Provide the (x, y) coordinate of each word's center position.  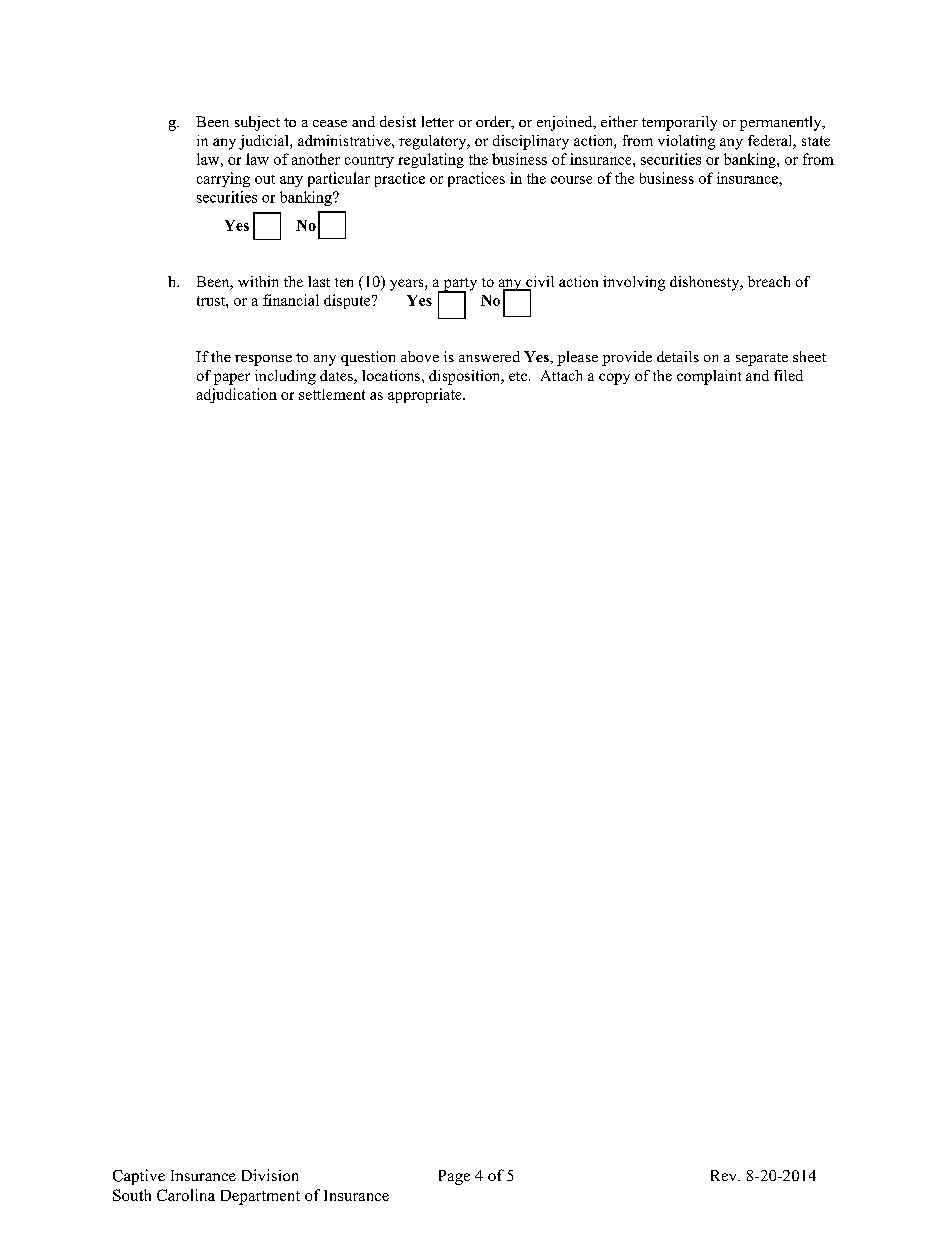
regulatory (434, 142)
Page (454, 1177)
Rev (725, 1175)
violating (686, 142)
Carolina (186, 1195)
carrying (223, 179)
